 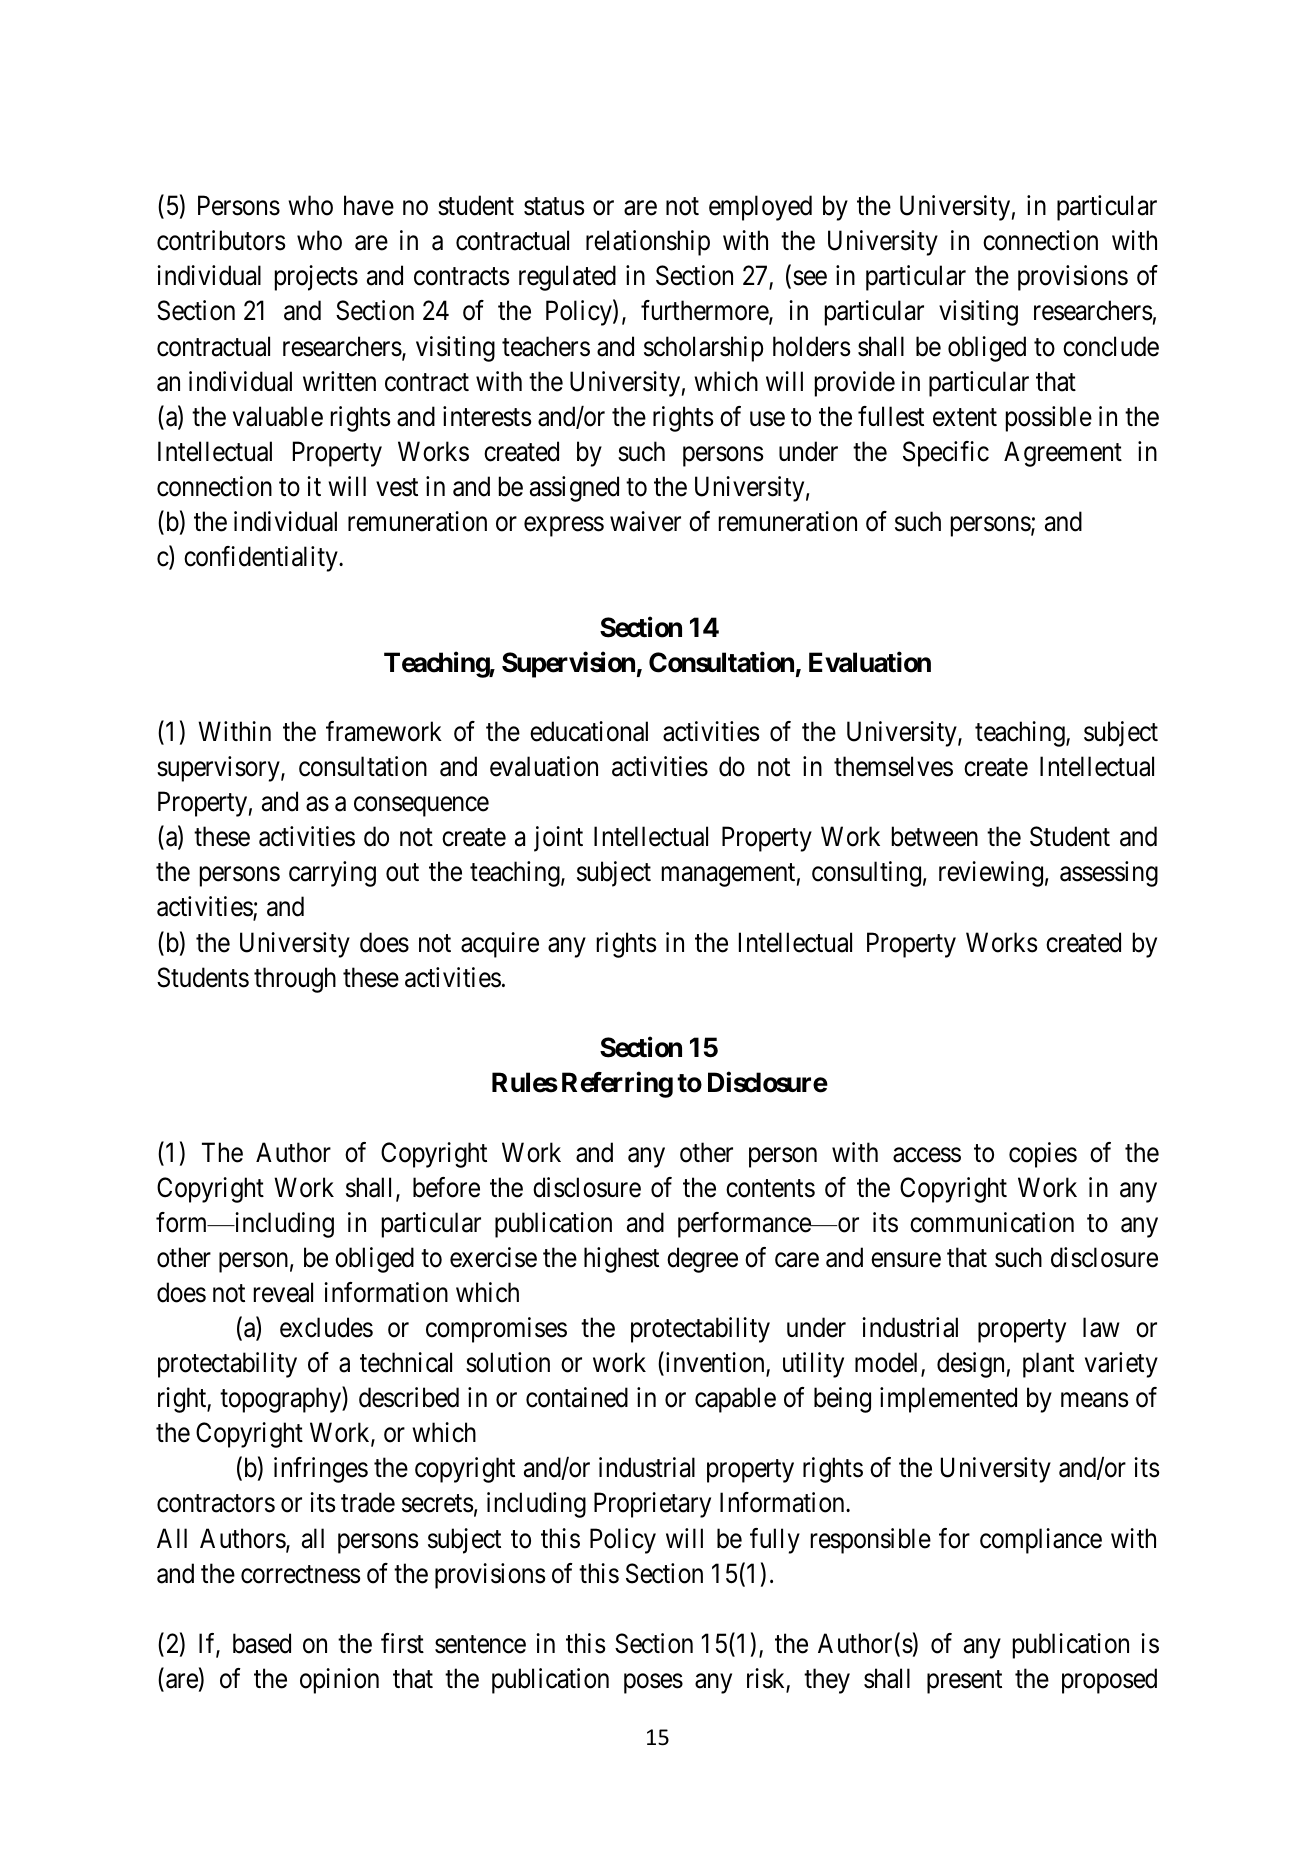 I want to click on projects, so click(x=316, y=278).
